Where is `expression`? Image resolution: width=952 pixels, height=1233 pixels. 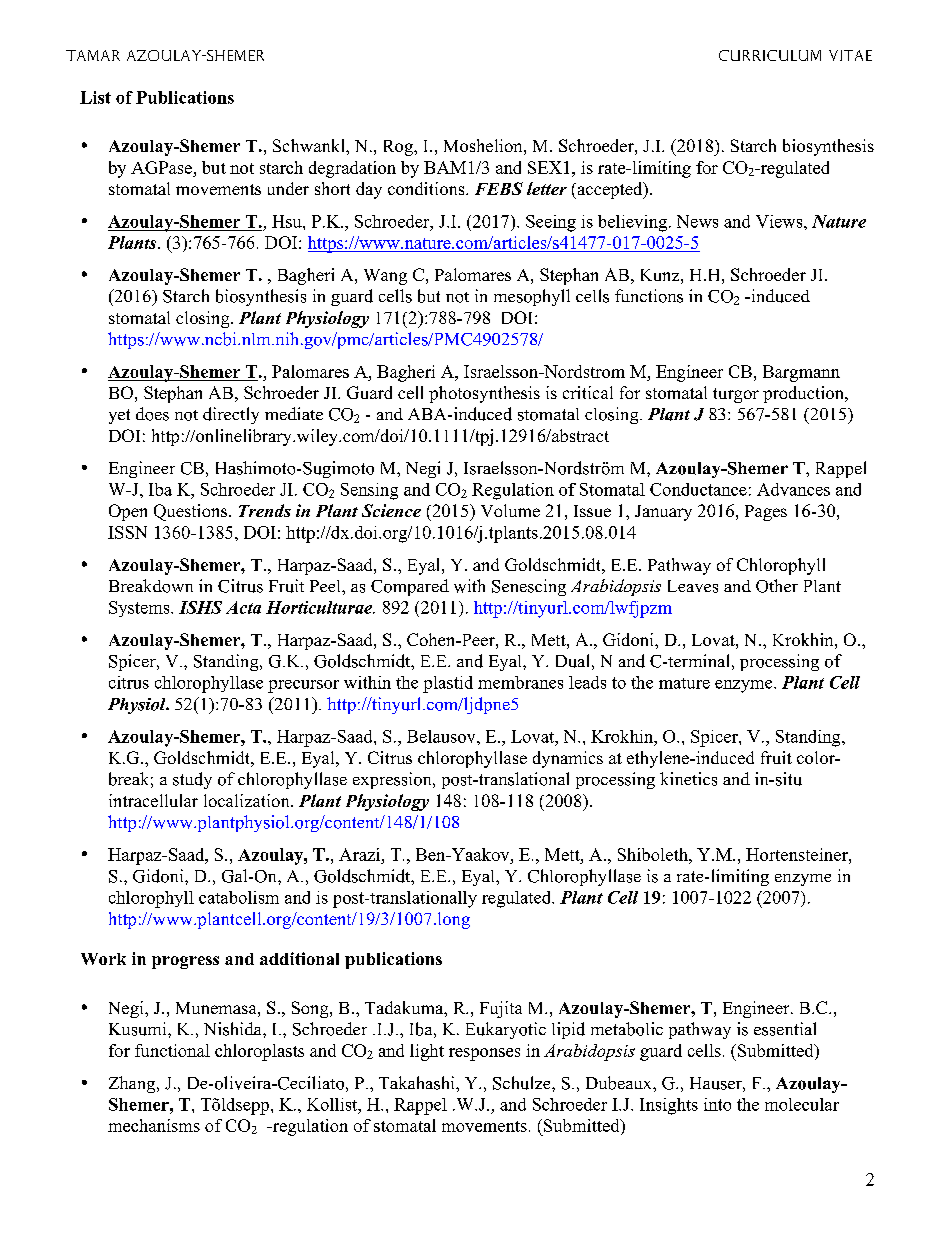
expression is located at coordinates (393, 780).
